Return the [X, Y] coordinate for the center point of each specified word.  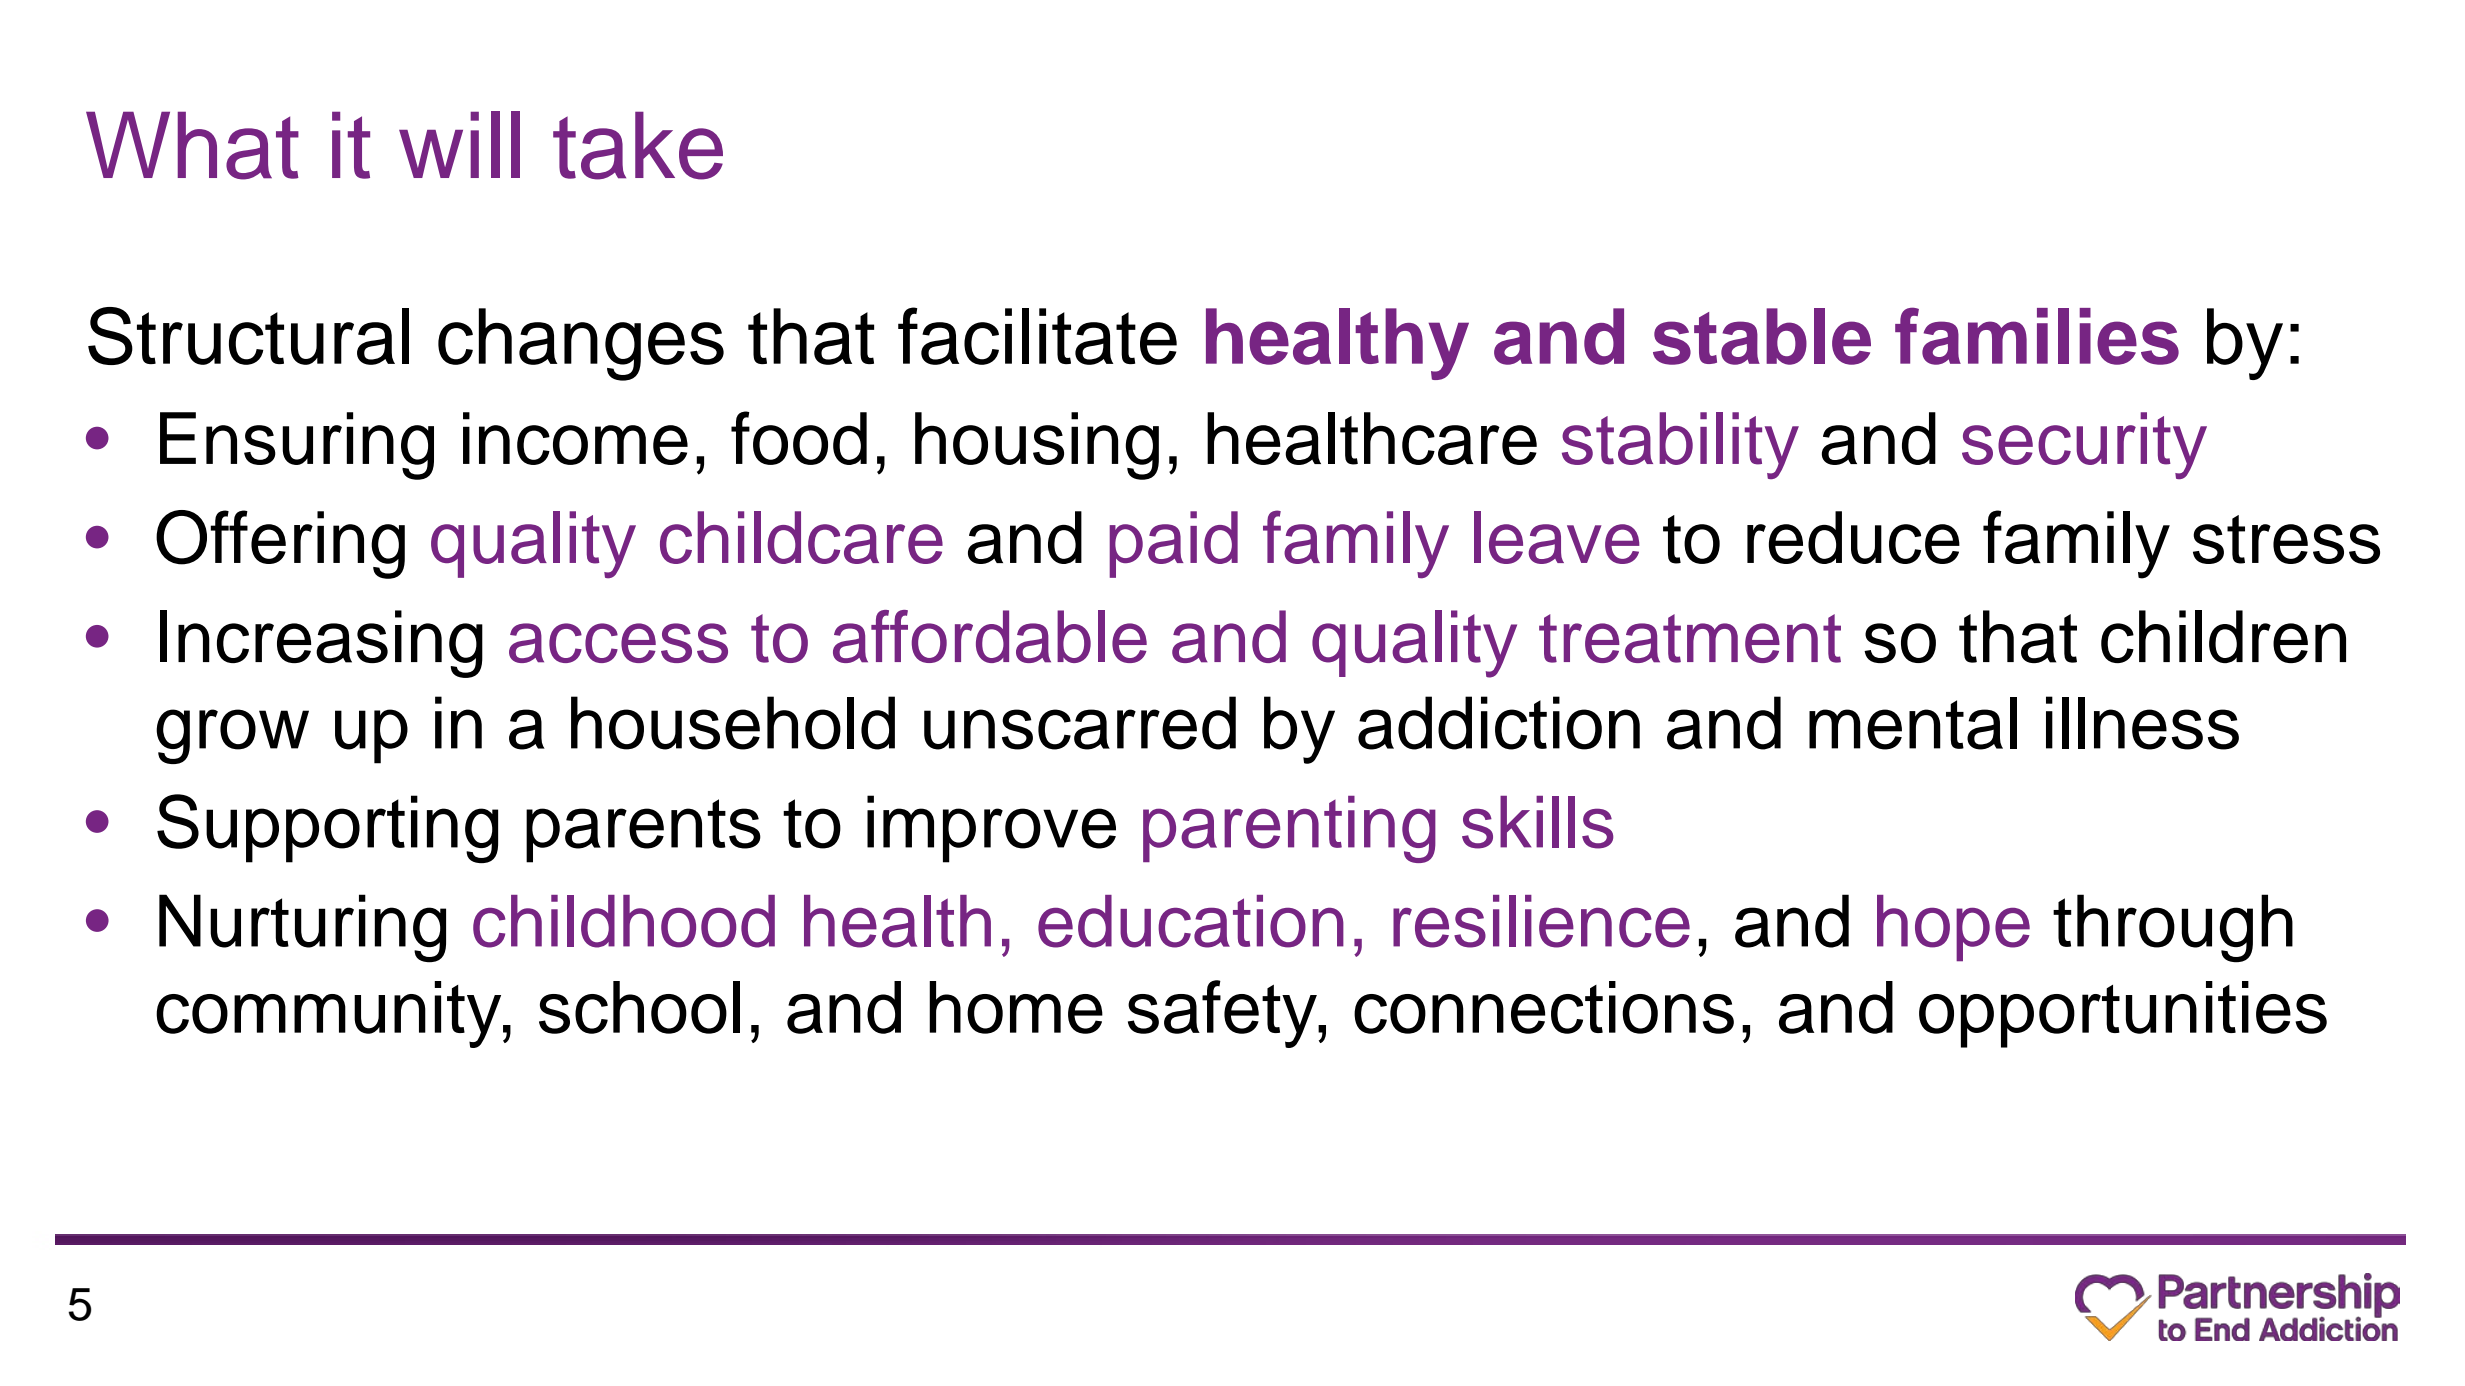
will [459, 144]
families [2037, 336]
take [638, 146]
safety [1223, 1014]
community [330, 1014]
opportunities [2123, 1014]
